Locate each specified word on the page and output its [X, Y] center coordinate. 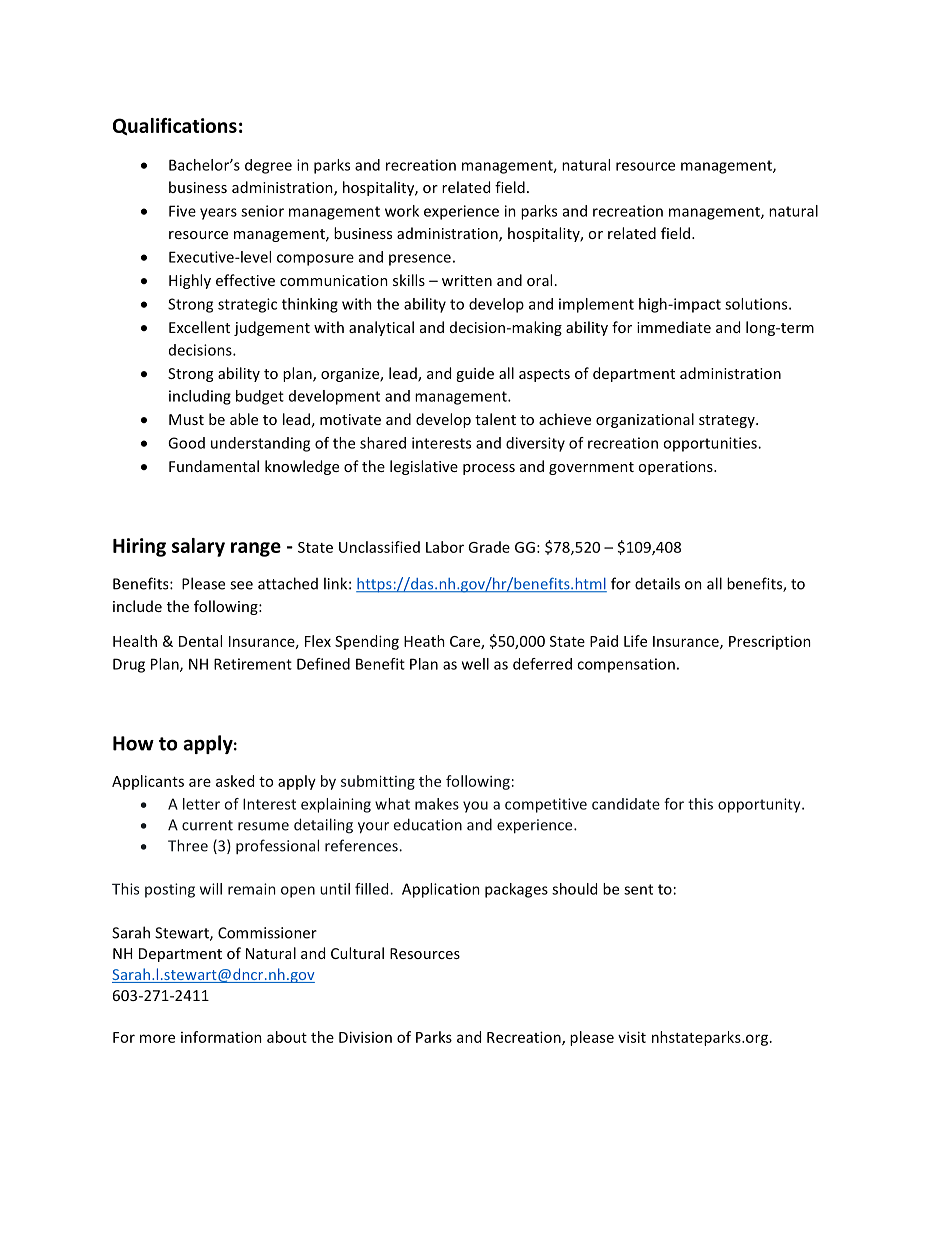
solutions [757, 304]
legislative [424, 467]
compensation [626, 665]
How [133, 743]
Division [365, 1037]
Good [186, 443]
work [402, 211]
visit [632, 1037]
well [475, 664]
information [221, 1037]
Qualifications [175, 126]
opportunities [711, 444]
